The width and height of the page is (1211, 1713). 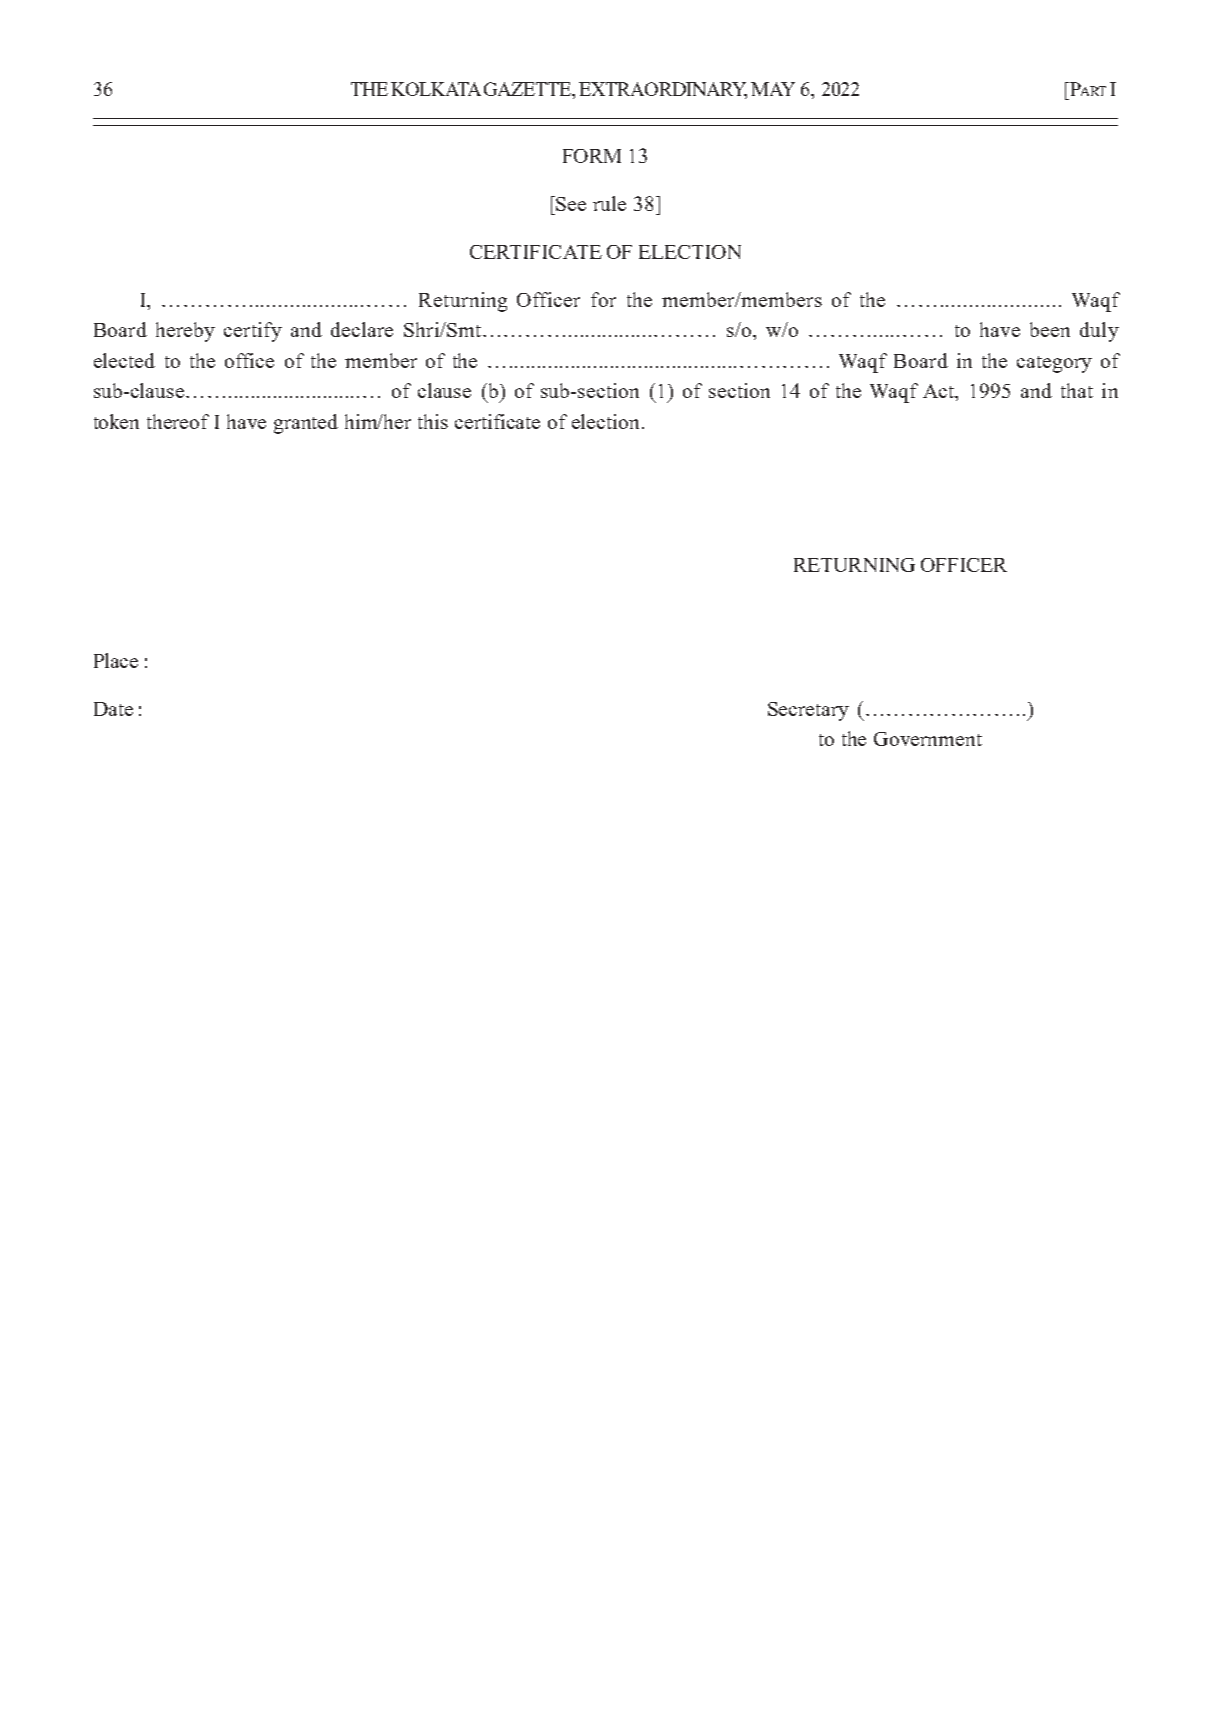 I want to click on thereof, so click(x=178, y=421).
